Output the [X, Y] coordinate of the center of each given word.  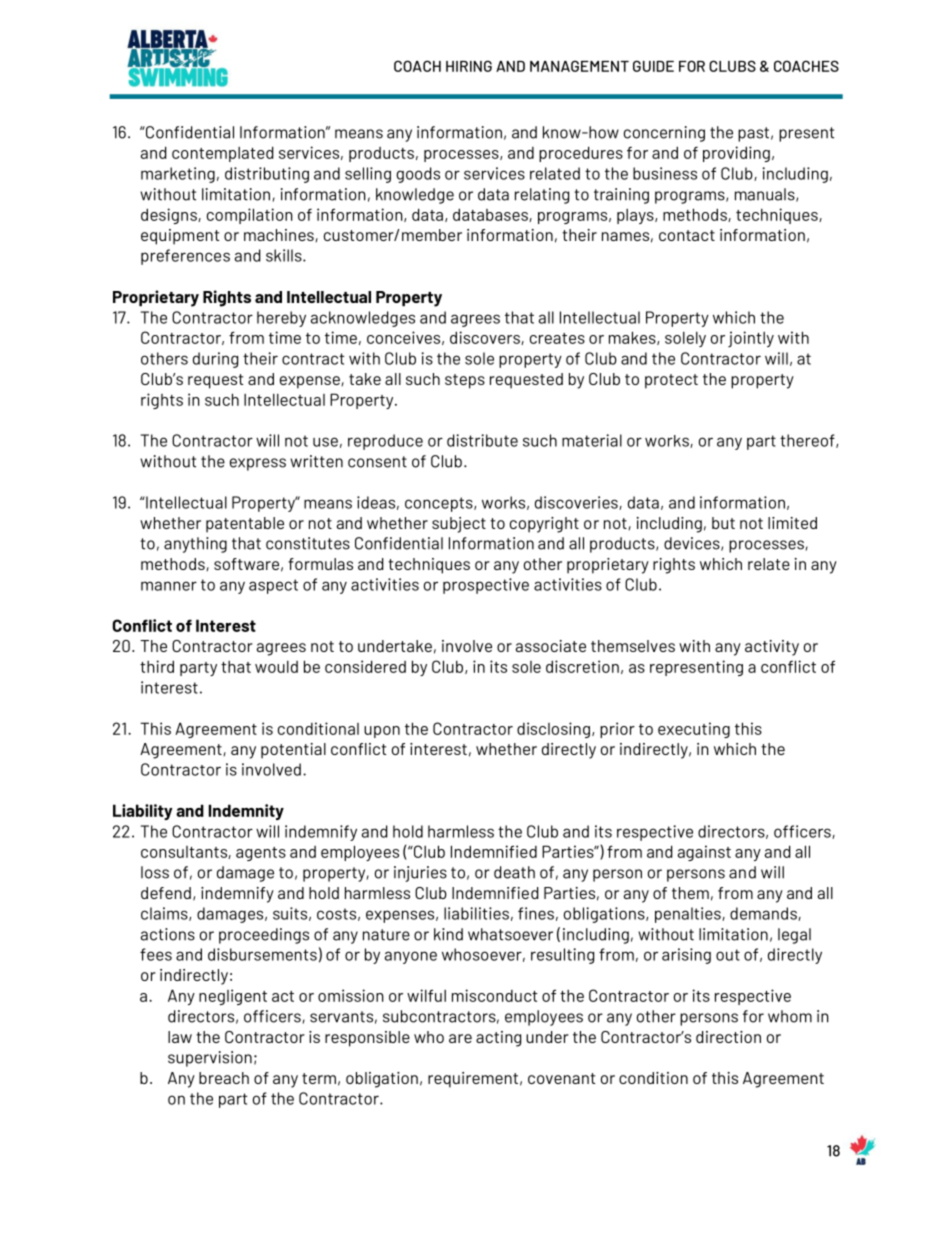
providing [736, 154]
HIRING [469, 66]
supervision [210, 1059]
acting [498, 1039]
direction [728, 1037]
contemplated [223, 154]
